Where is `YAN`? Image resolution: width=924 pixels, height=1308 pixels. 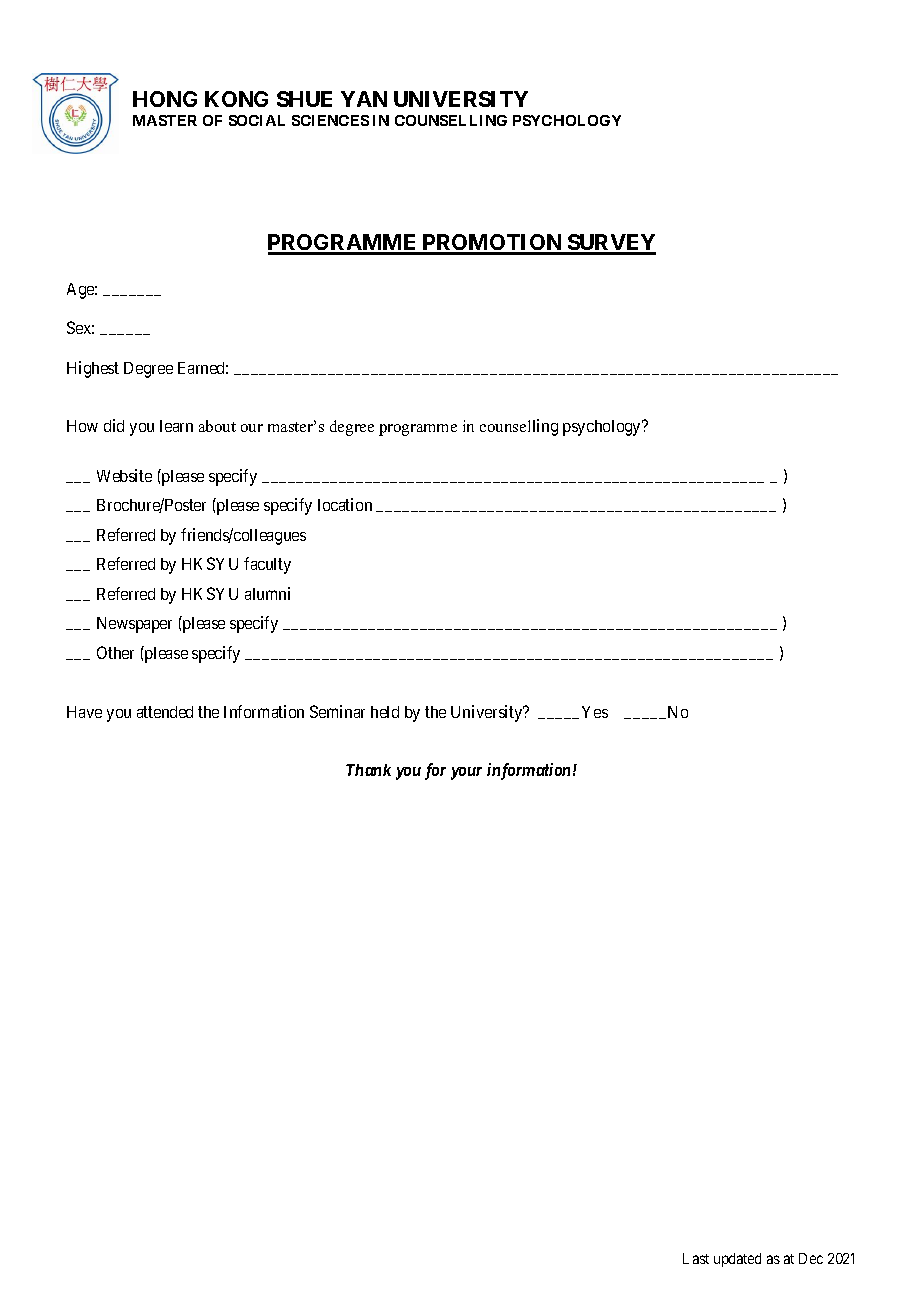
YAN is located at coordinates (364, 99).
